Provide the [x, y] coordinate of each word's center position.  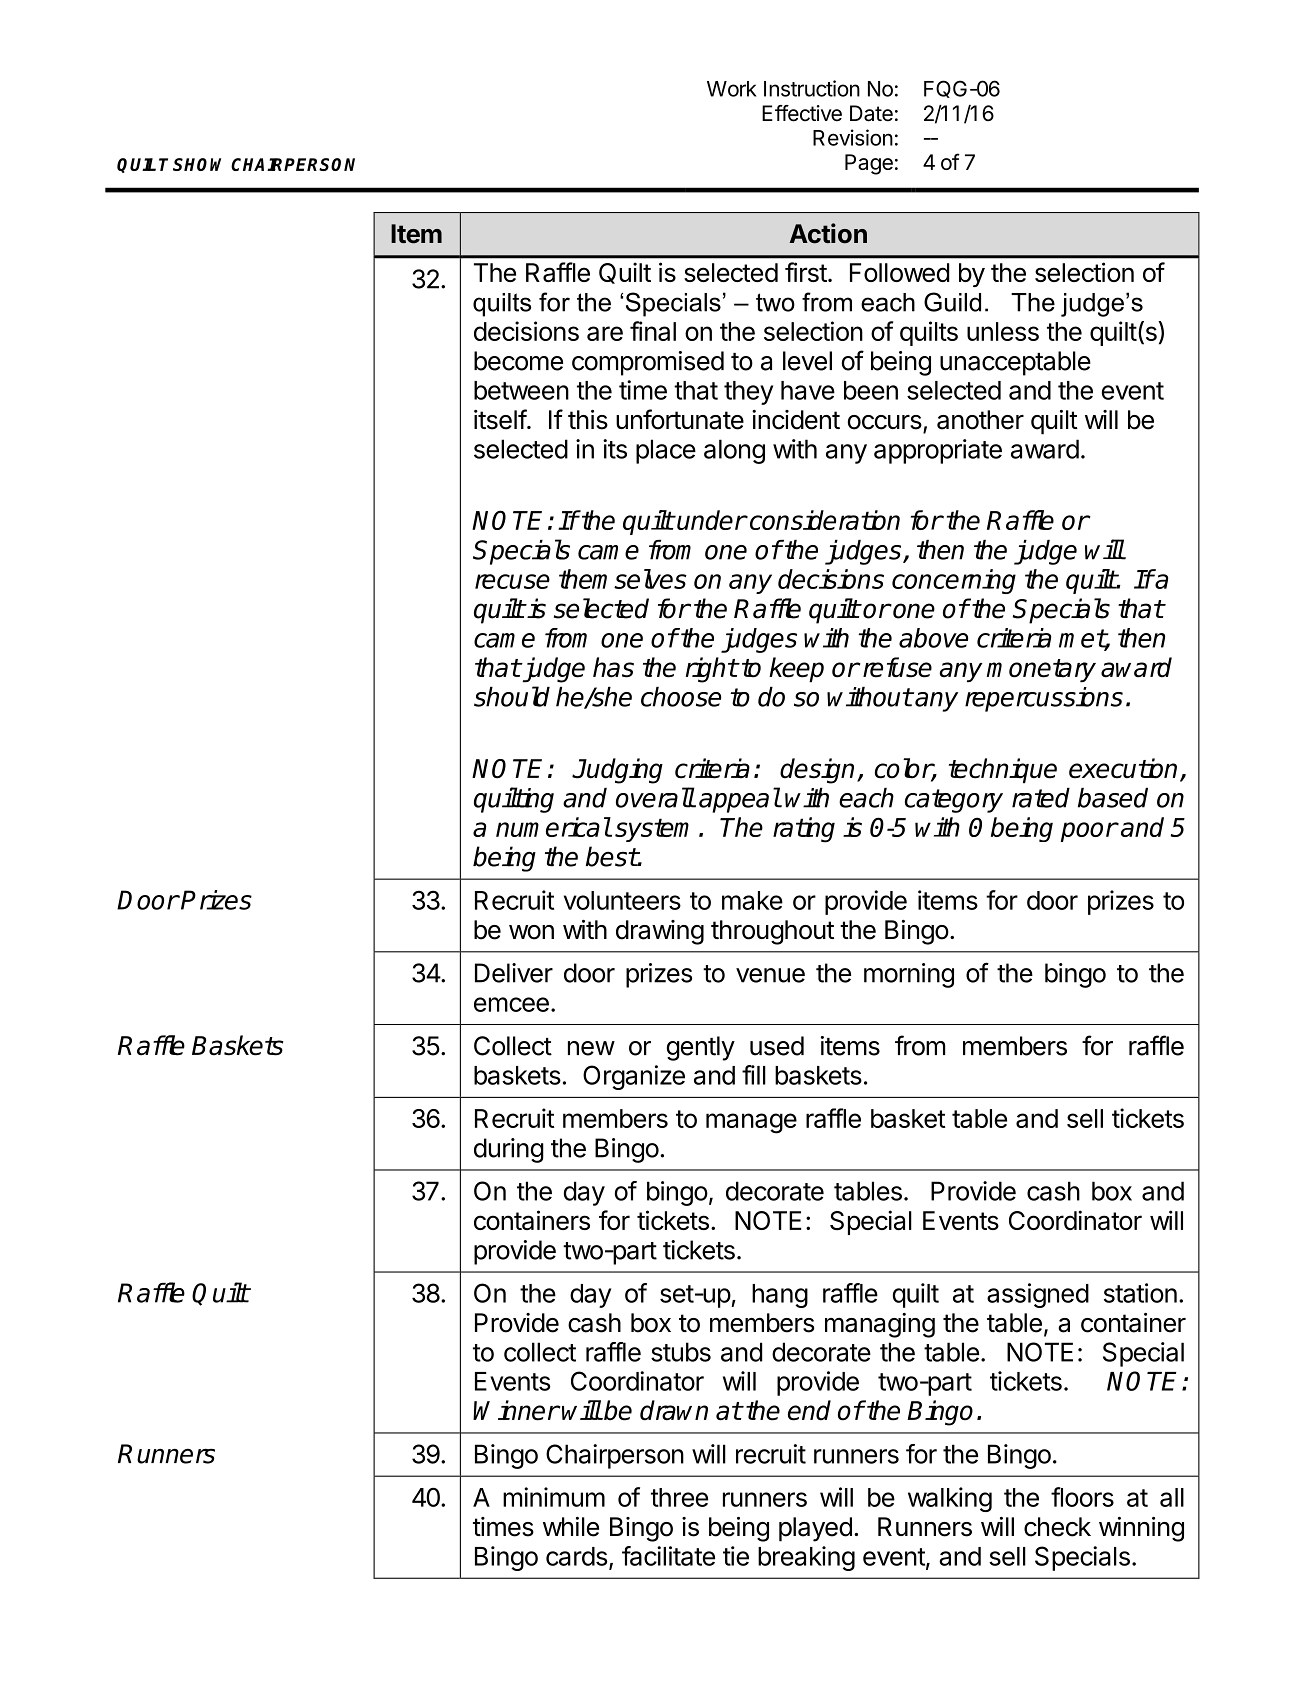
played [815, 1529]
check [1057, 1527]
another [980, 420]
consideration [823, 520]
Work [732, 89]
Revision [853, 137]
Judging [617, 771]
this [588, 420]
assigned [1038, 1295]
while [571, 1527]
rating [804, 830]
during [509, 1150]
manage [751, 1123]
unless [1003, 331]
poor [1089, 832]
